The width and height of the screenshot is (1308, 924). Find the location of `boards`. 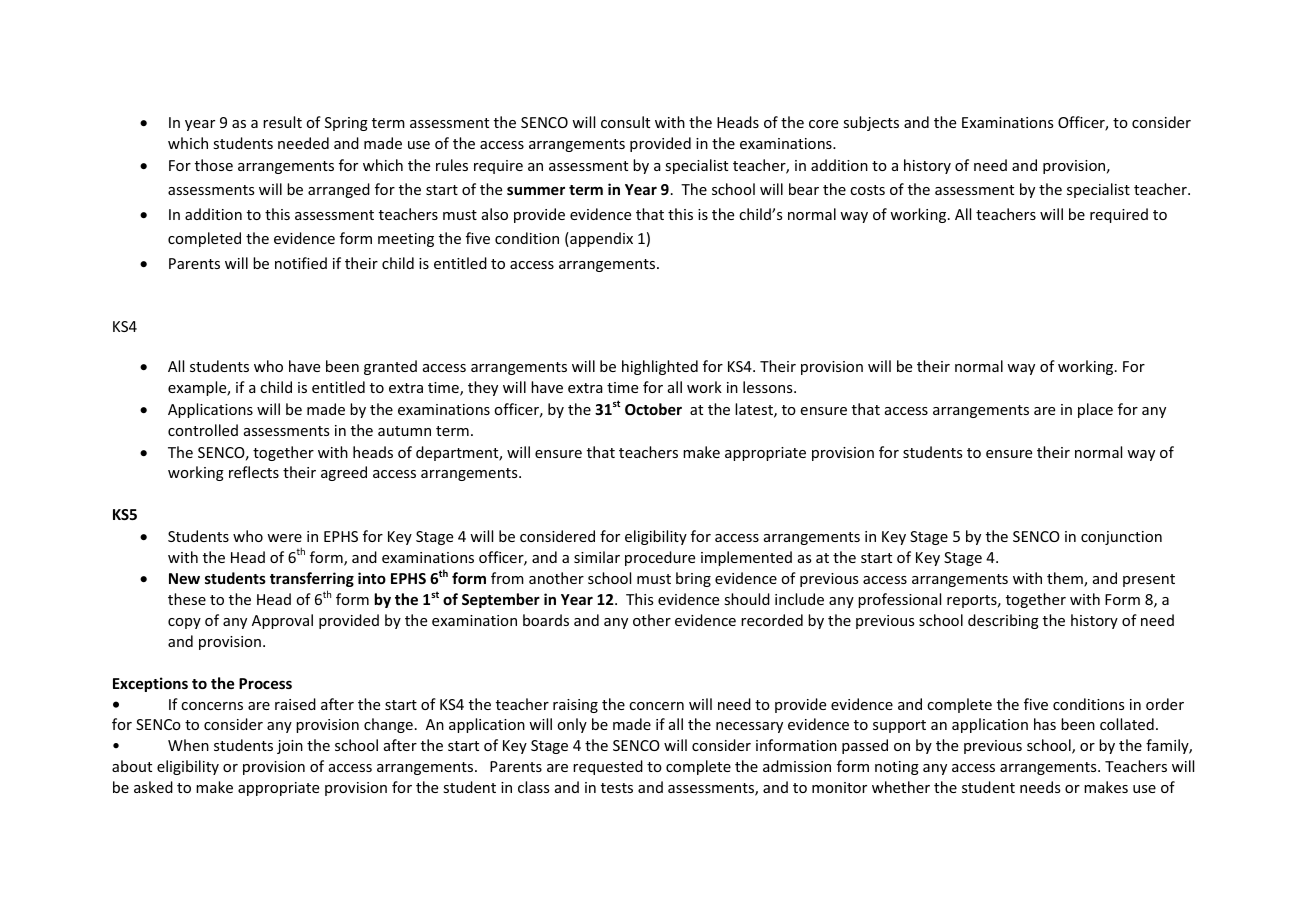

boards is located at coordinates (546, 620).
